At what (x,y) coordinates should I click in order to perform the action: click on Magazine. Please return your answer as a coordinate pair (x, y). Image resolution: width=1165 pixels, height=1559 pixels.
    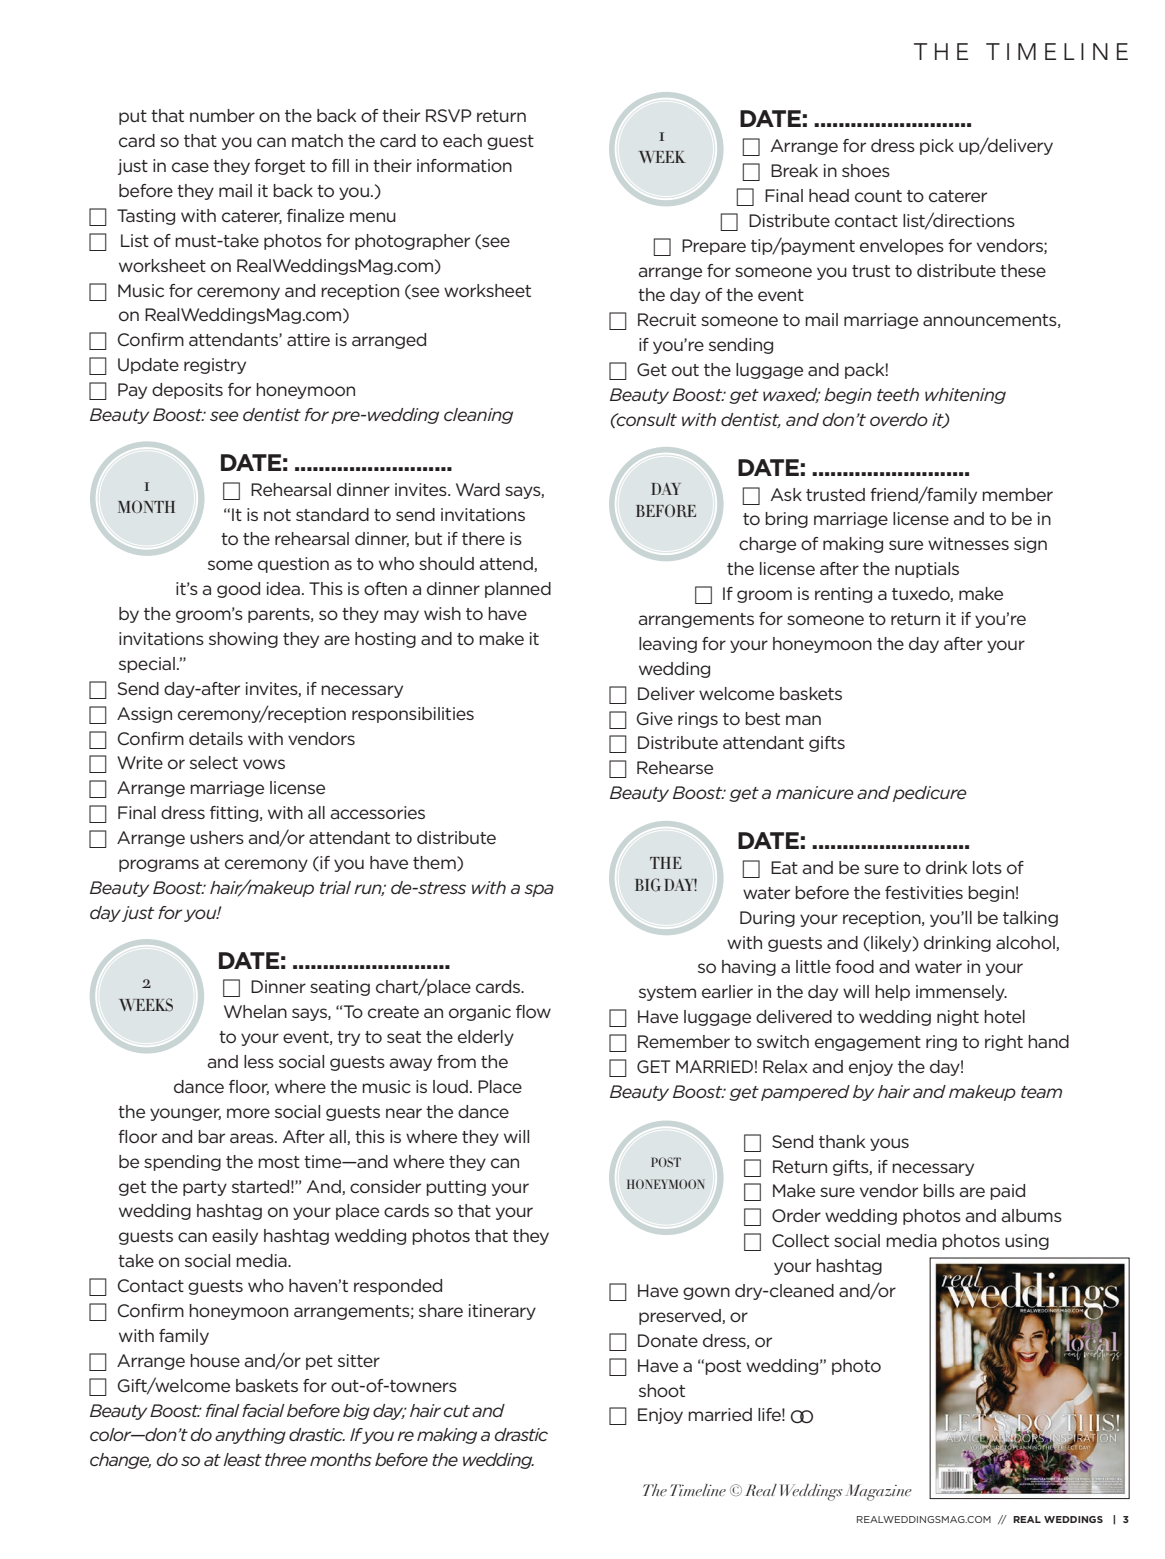
    Looking at the image, I should click on (878, 1492).
